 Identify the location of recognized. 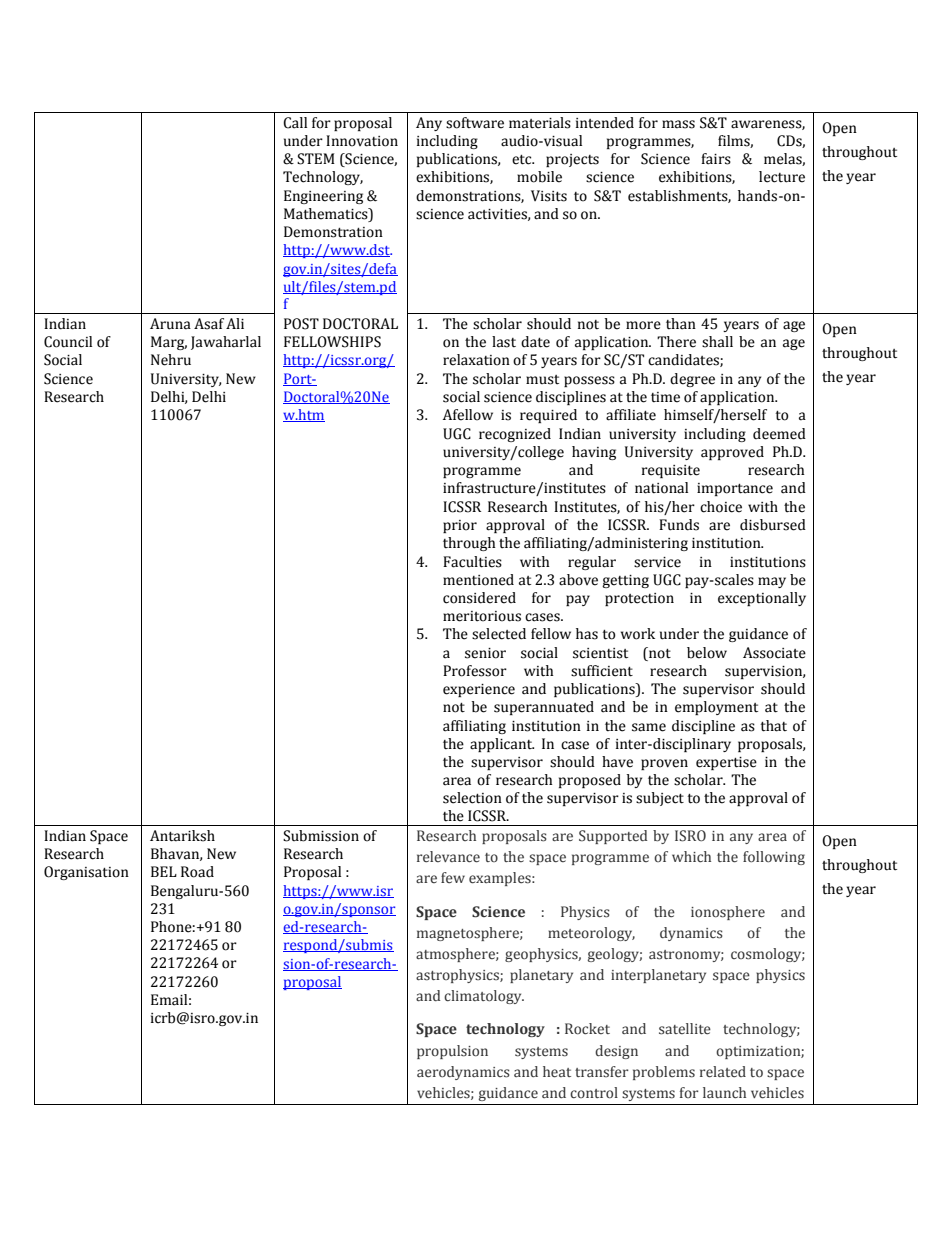
(515, 435).
